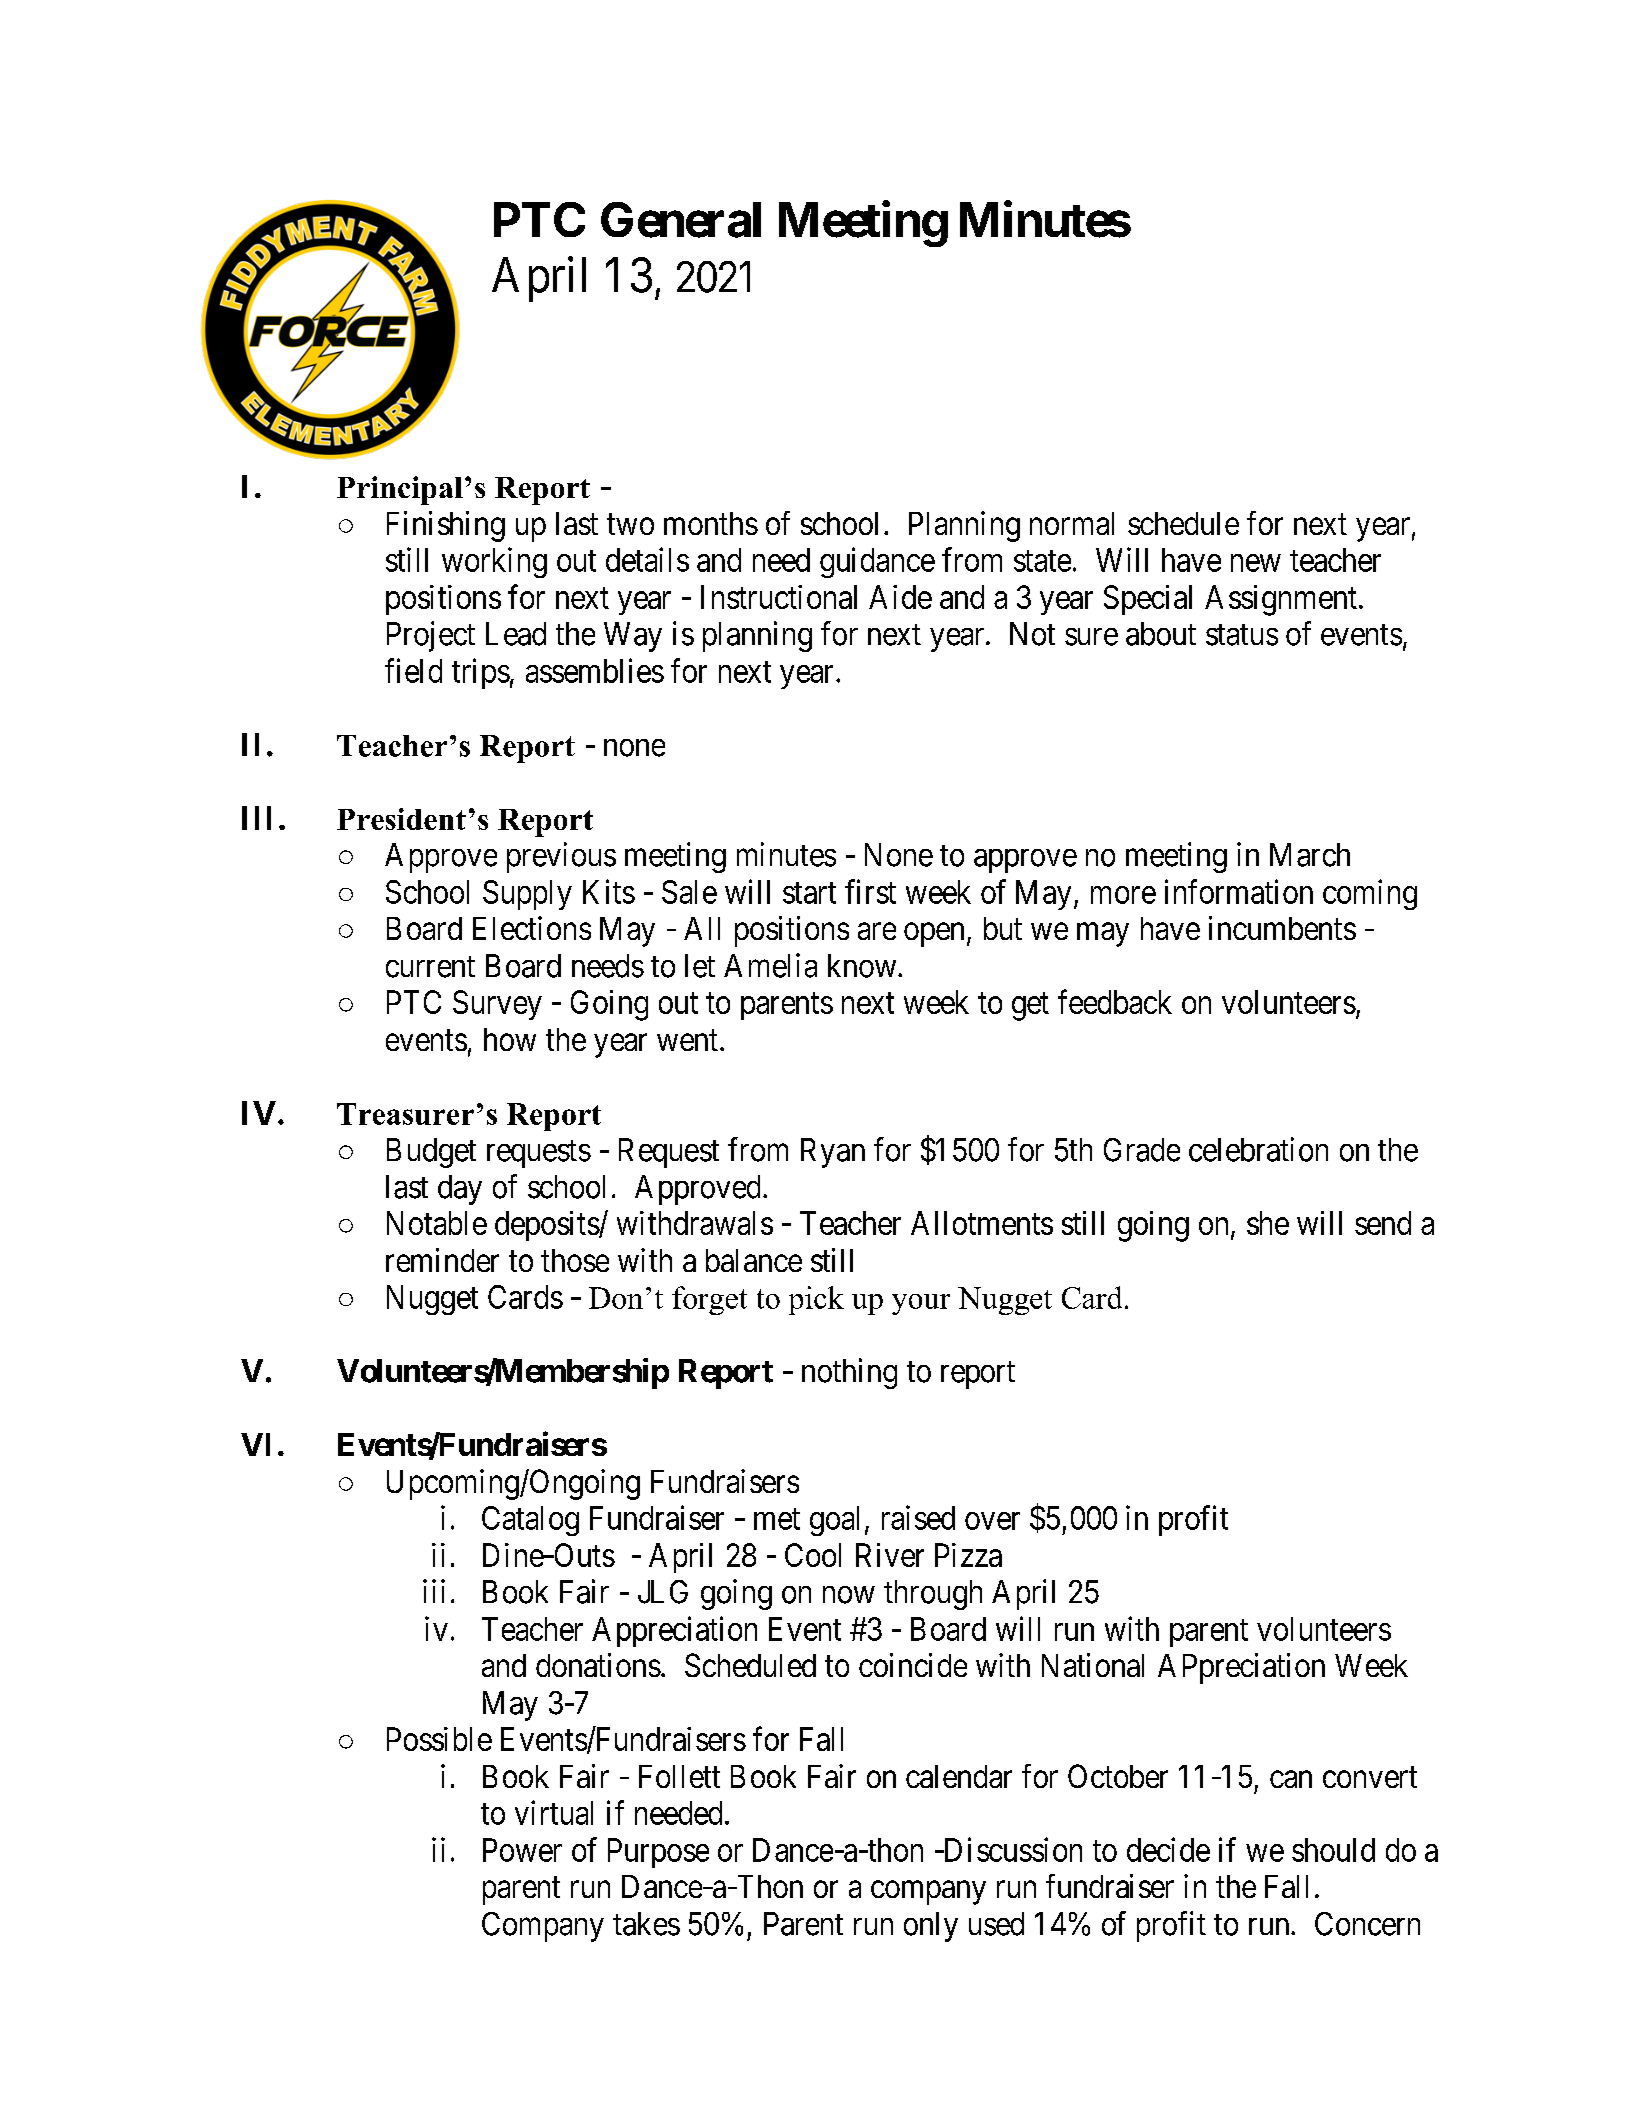  I want to click on March, so click(1310, 855).
